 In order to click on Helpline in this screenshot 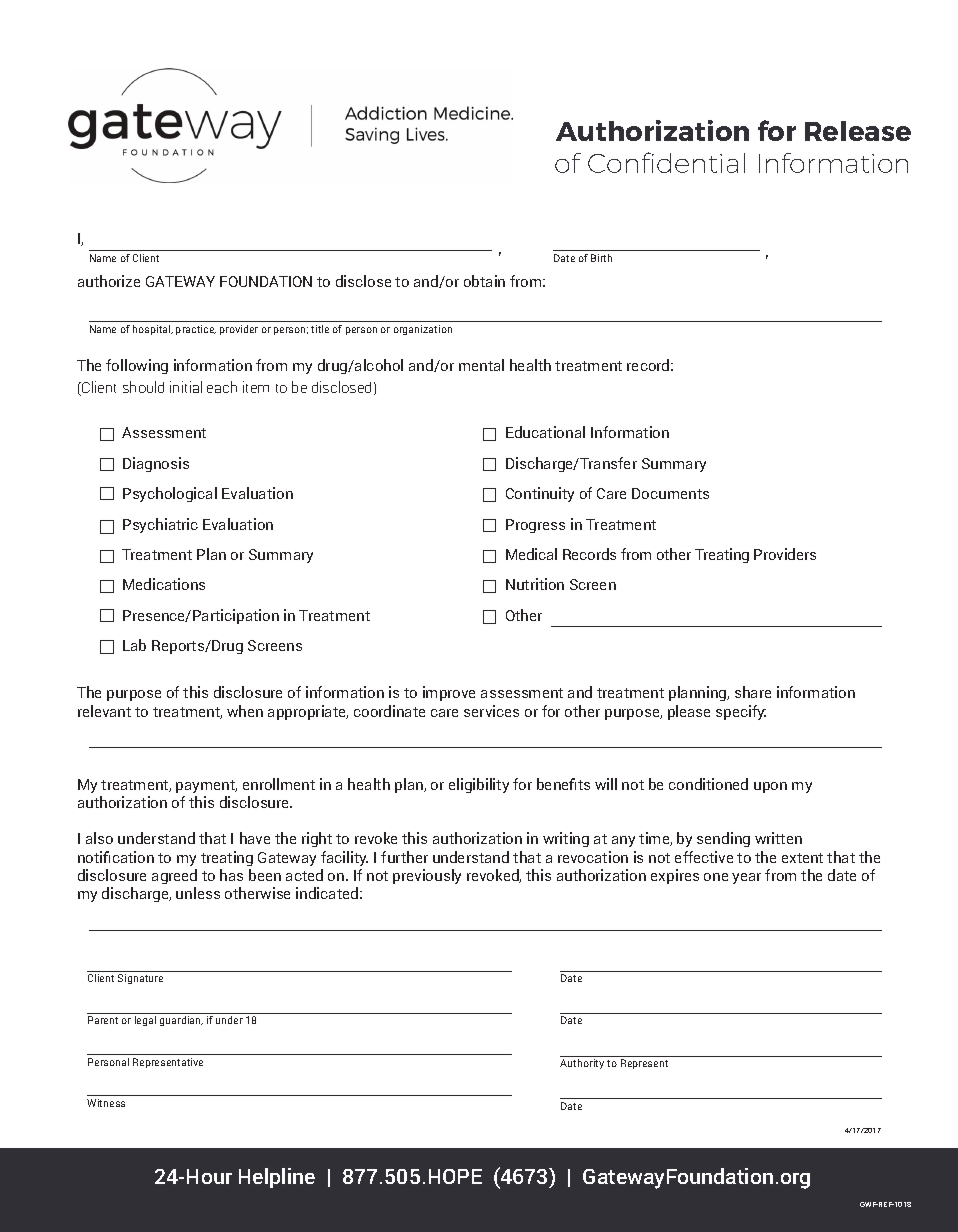, I will do `click(277, 1178)`.
